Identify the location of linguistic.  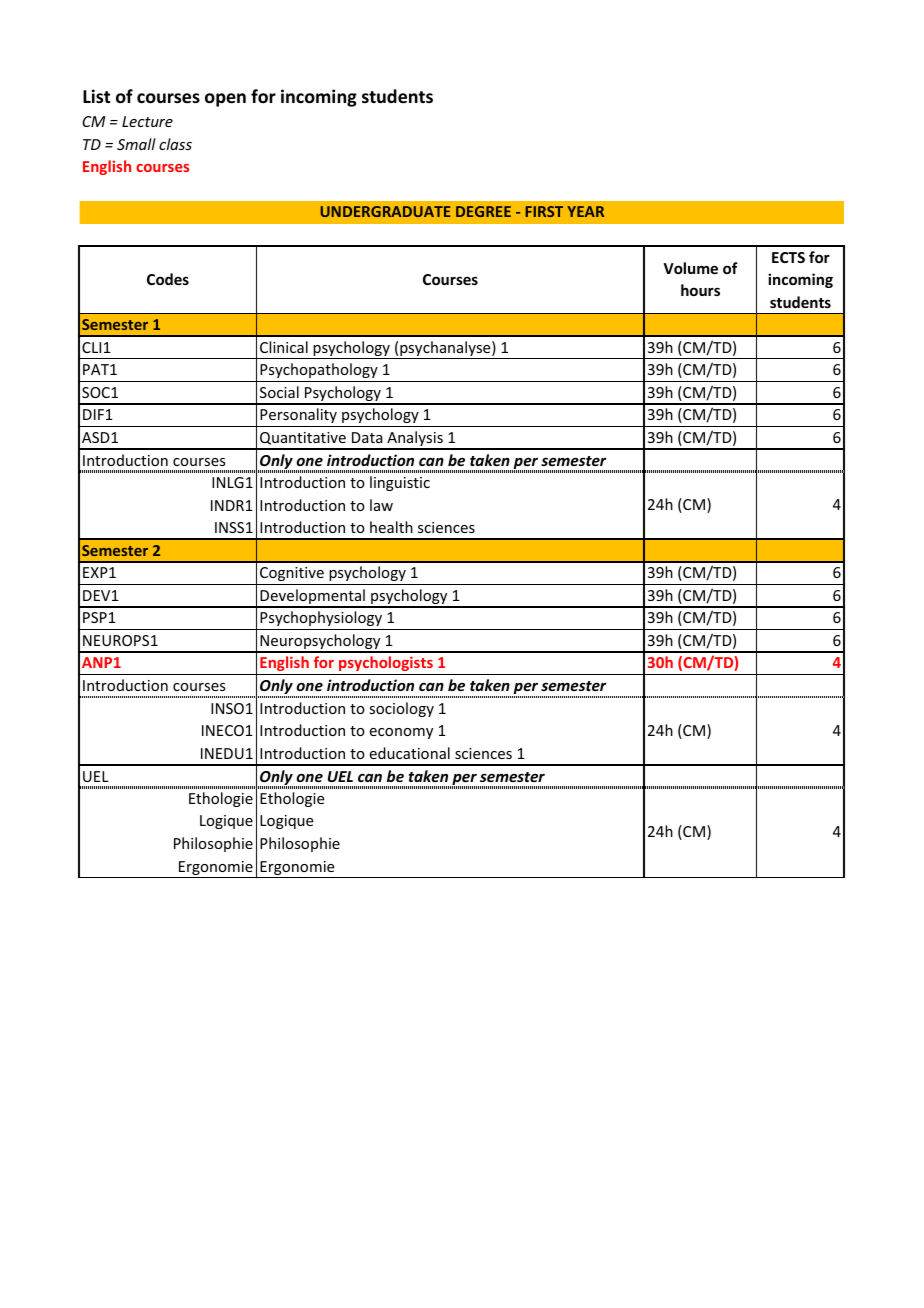
(400, 483).
